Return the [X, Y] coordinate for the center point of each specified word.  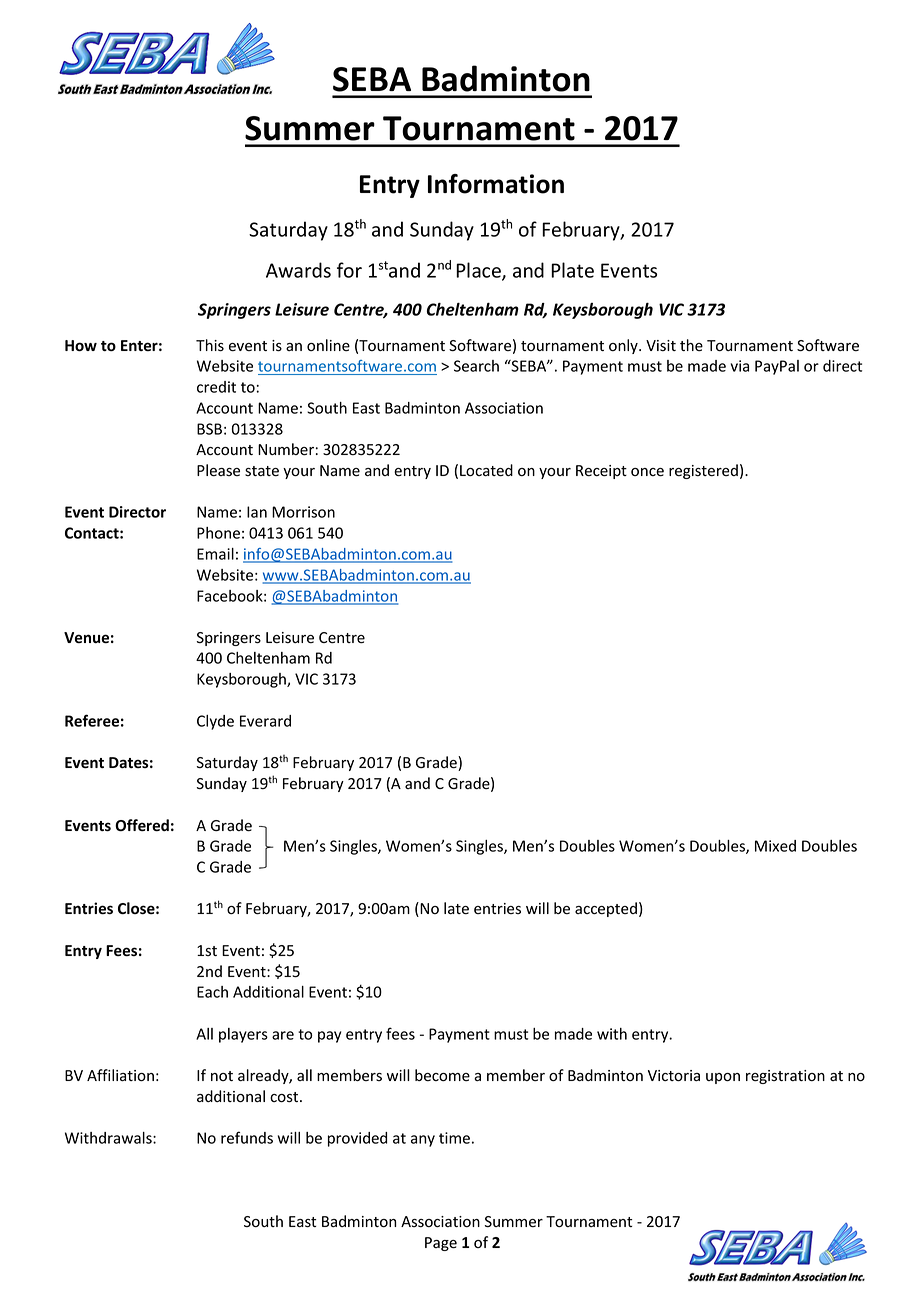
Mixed [775, 846]
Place [479, 271]
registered [703, 471]
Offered [142, 825]
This [210, 345]
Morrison [303, 512]
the [691, 345]
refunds [247, 1137]
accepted [606, 909]
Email [215, 554]
